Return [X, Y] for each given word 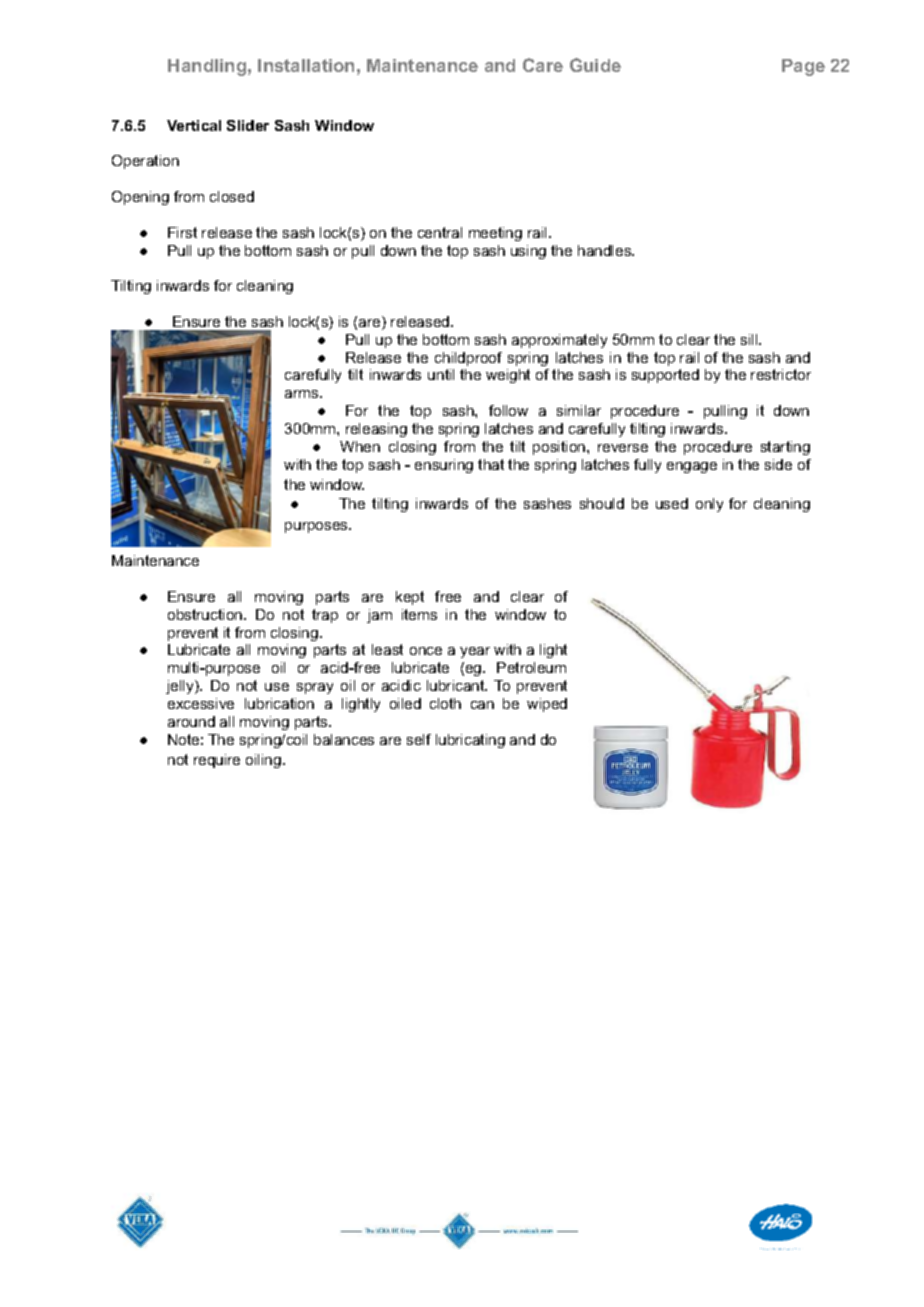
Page [803, 67]
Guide [595, 65]
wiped [547, 705]
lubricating [470, 741]
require [217, 761]
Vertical [194, 125]
